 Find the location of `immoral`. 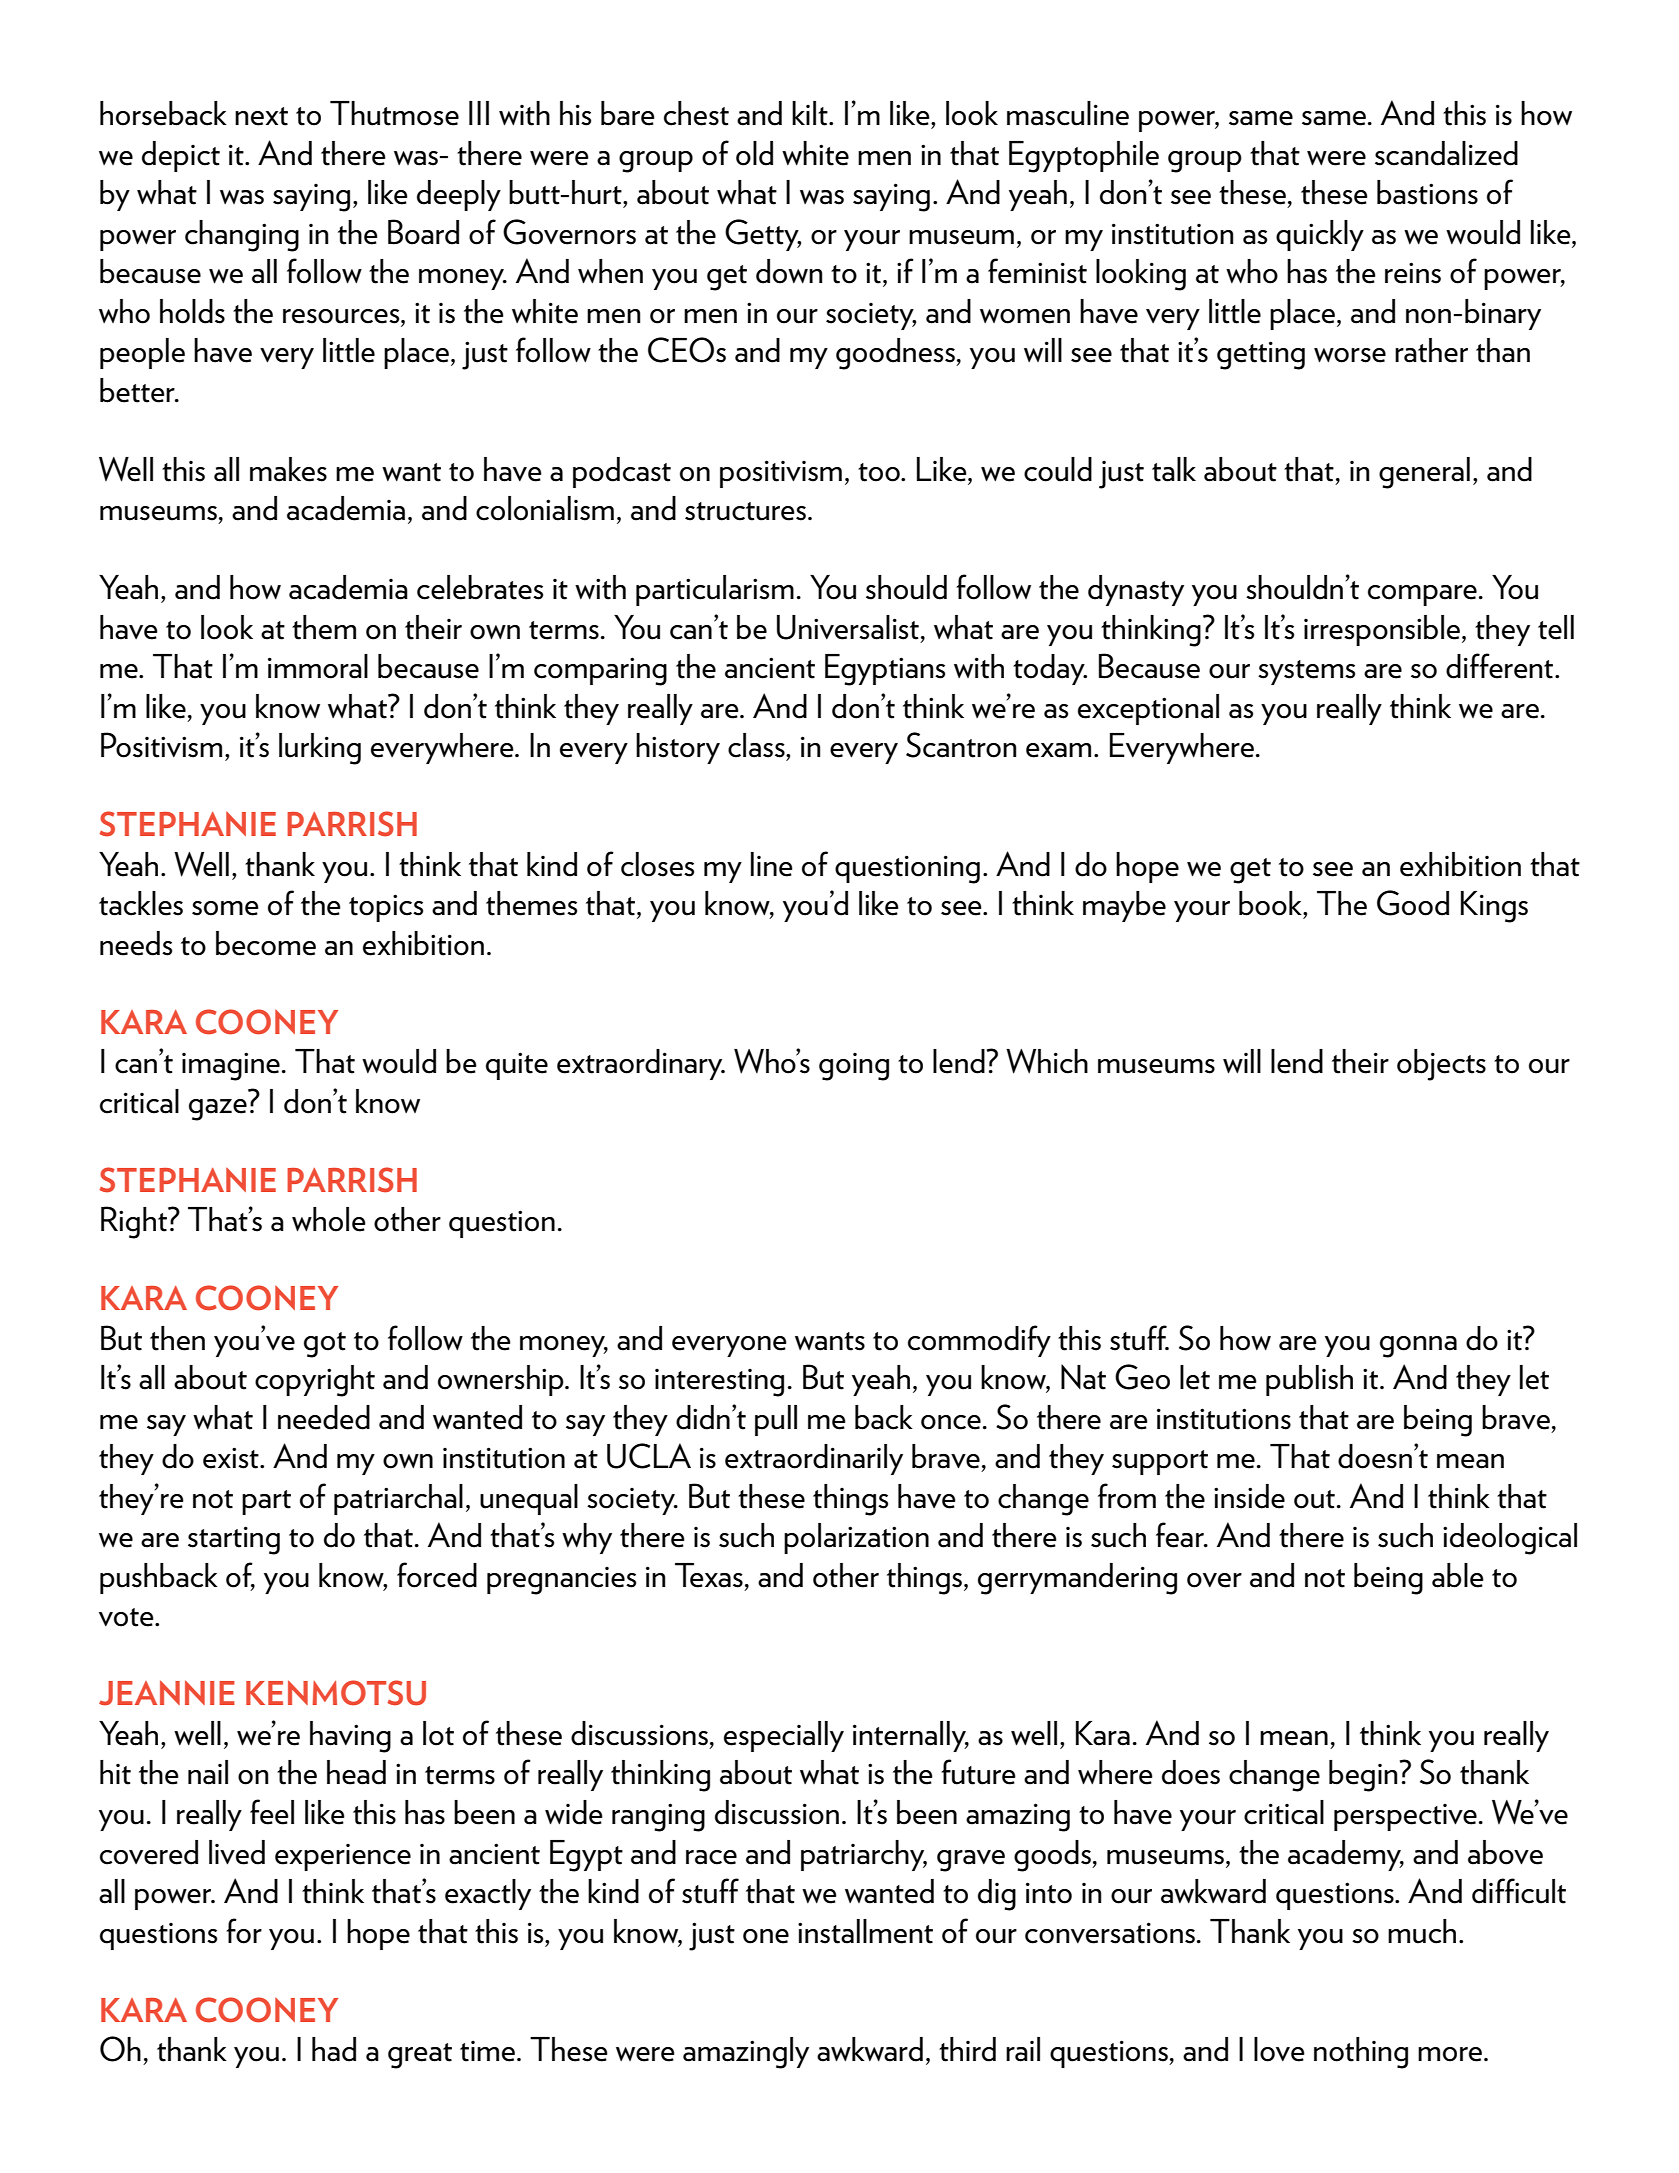

immoral is located at coordinates (318, 666).
